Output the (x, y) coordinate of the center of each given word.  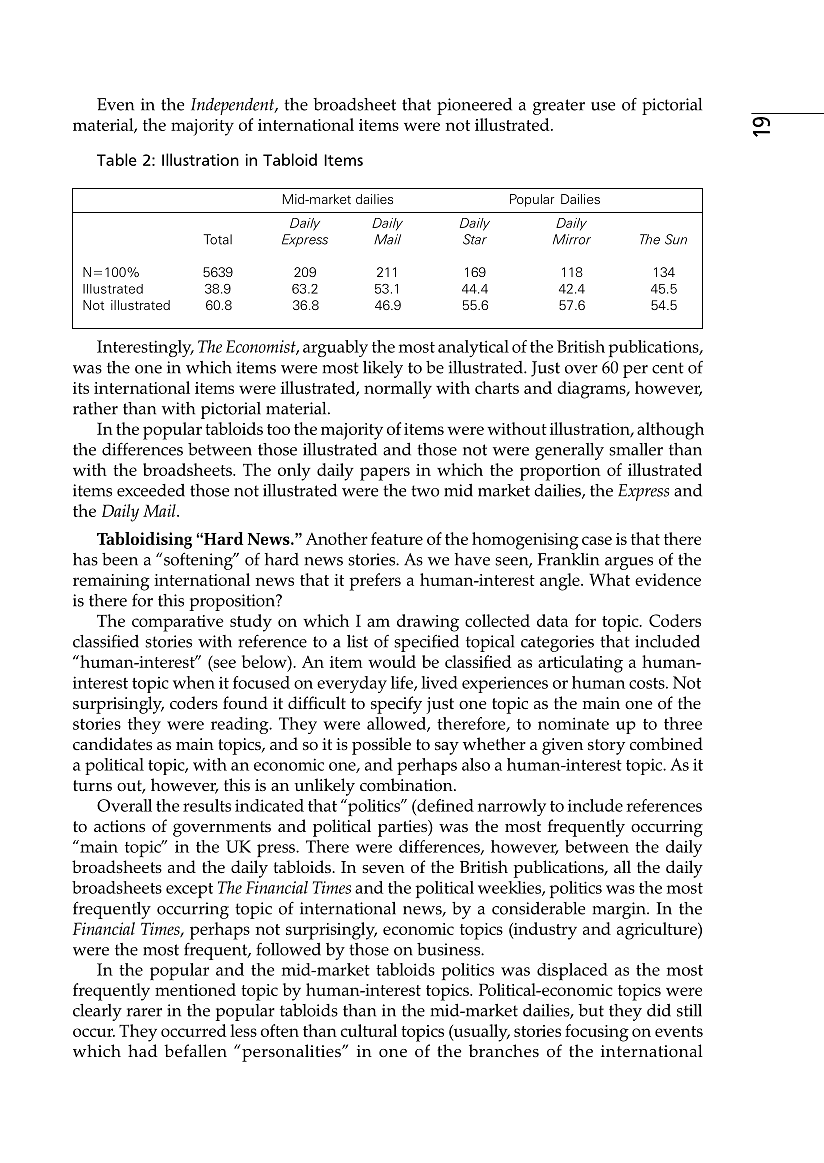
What (609, 579)
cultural (369, 1030)
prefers (375, 582)
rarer (144, 1012)
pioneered (474, 106)
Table (117, 159)
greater (559, 107)
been (120, 559)
